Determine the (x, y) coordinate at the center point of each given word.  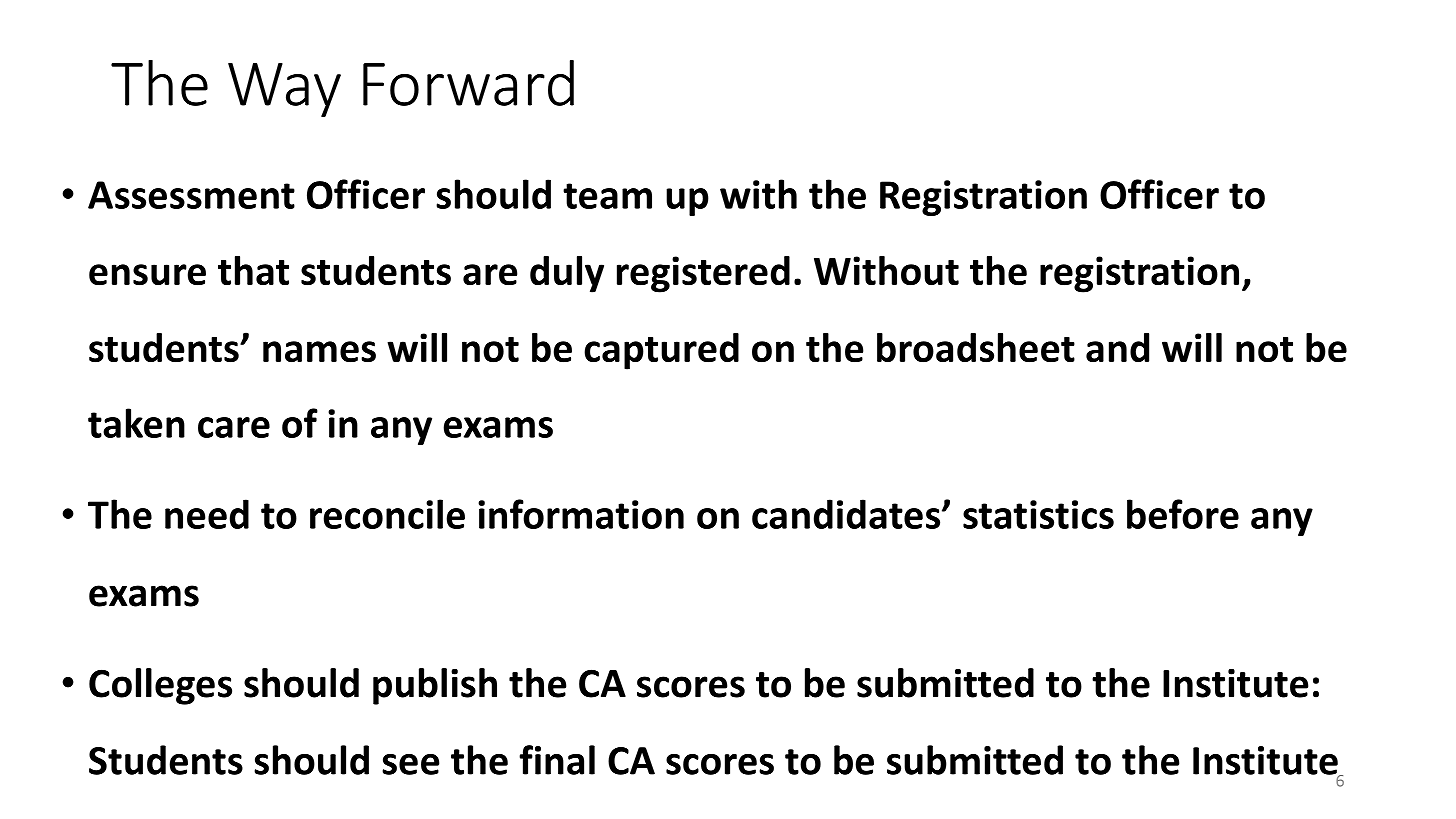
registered (703, 274)
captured (661, 351)
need (207, 514)
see (411, 764)
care (234, 427)
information (581, 514)
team (607, 196)
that (253, 271)
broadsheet (976, 348)
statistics (1038, 514)
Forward (468, 83)
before (1183, 514)
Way (284, 90)
